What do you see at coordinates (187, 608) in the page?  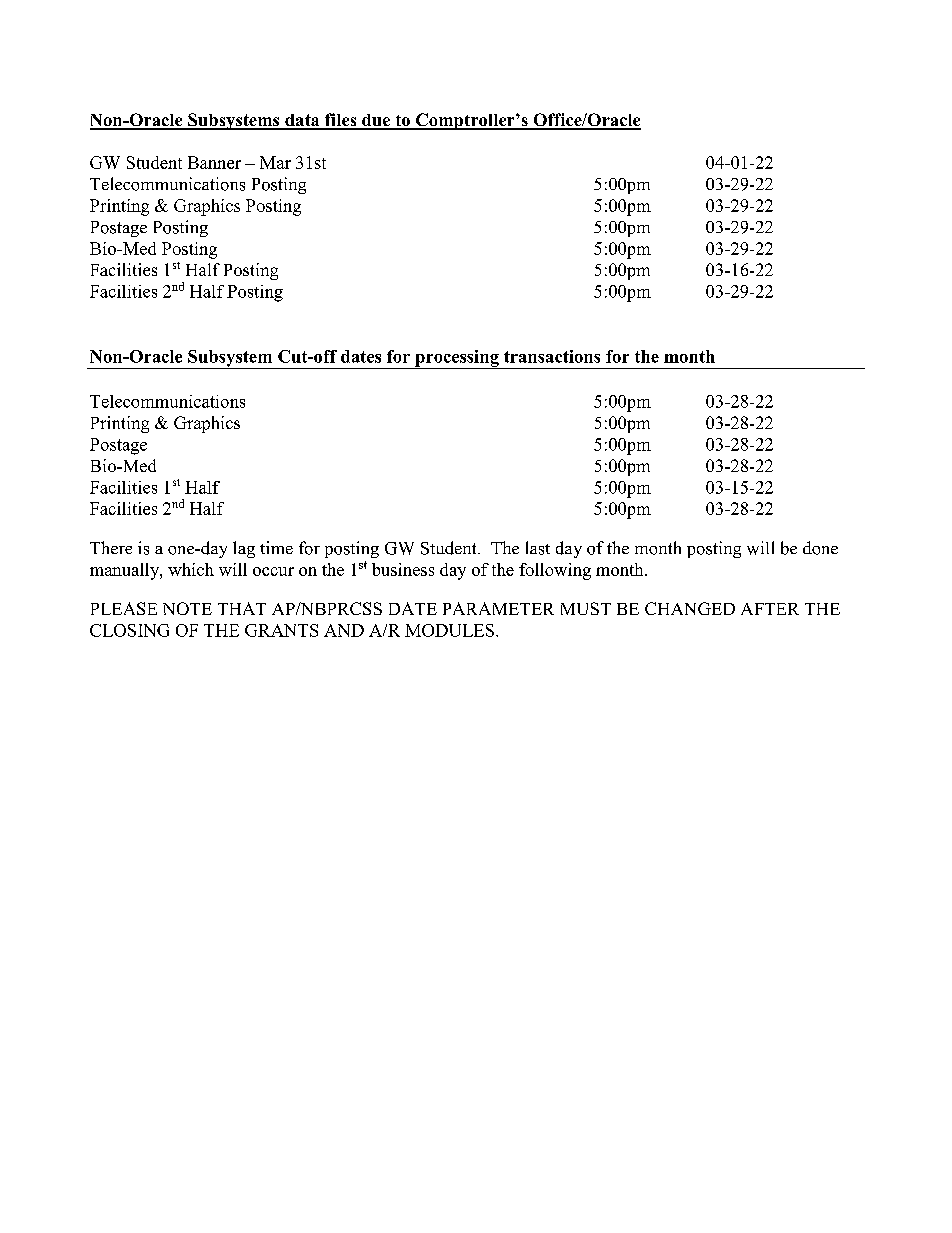 I see `NOTE` at bounding box center [187, 608].
